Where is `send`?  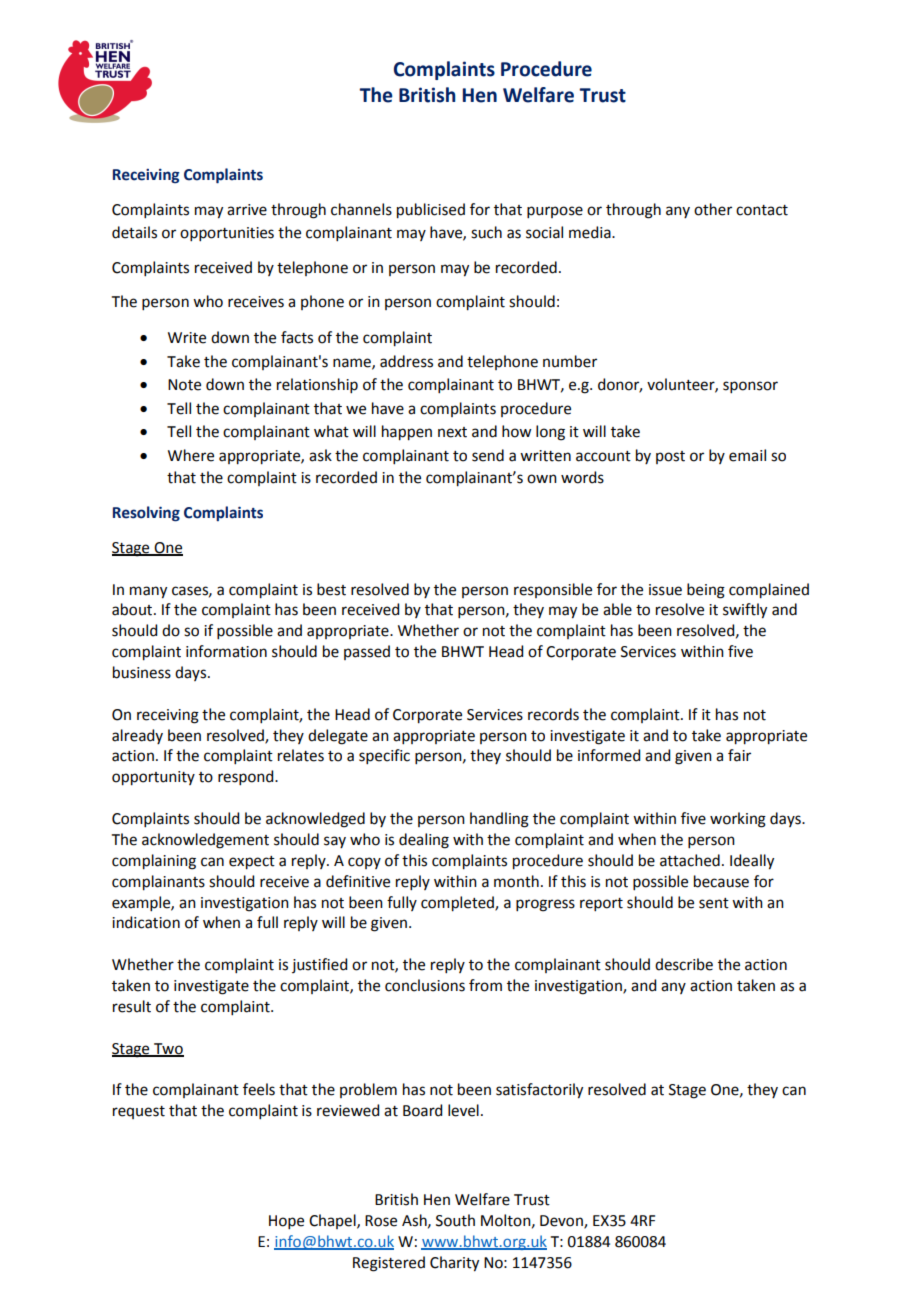
send is located at coordinates (488, 455).
